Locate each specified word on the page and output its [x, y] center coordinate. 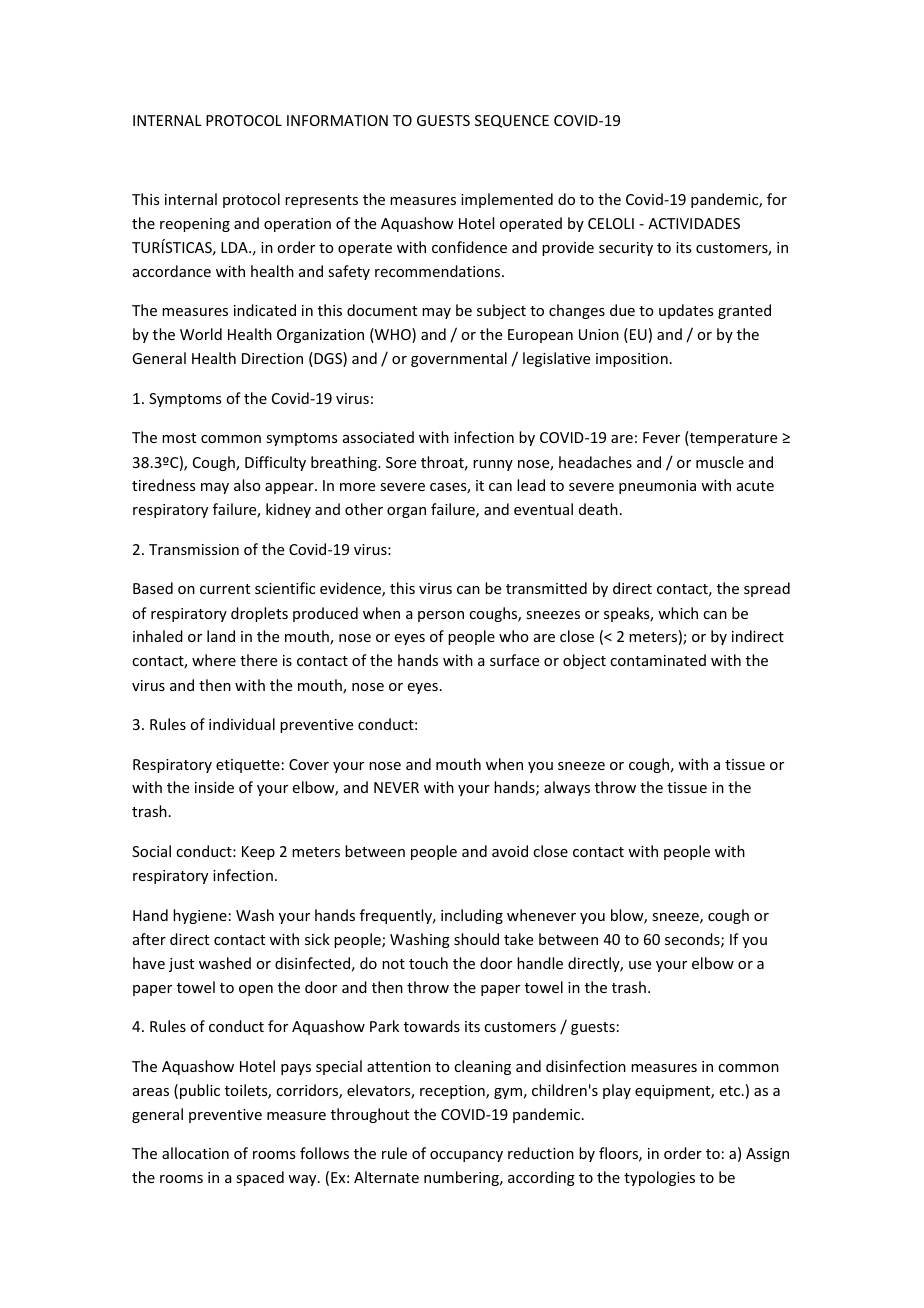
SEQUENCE [512, 121]
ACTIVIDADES [694, 223]
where [214, 660]
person [441, 616]
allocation [195, 1153]
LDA [235, 247]
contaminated [658, 660]
